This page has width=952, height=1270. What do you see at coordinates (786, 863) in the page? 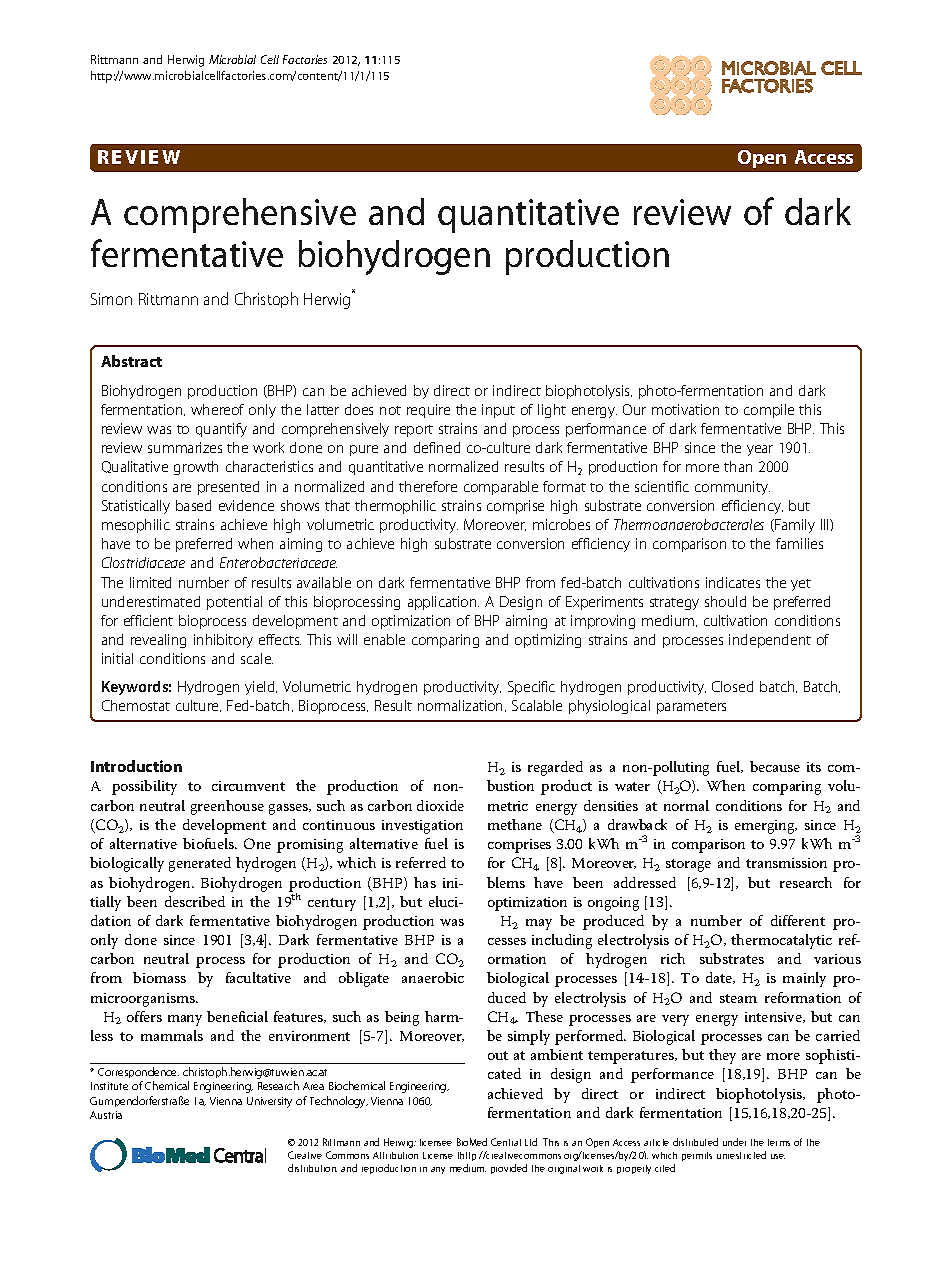
I see `transmission` at bounding box center [786, 863].
